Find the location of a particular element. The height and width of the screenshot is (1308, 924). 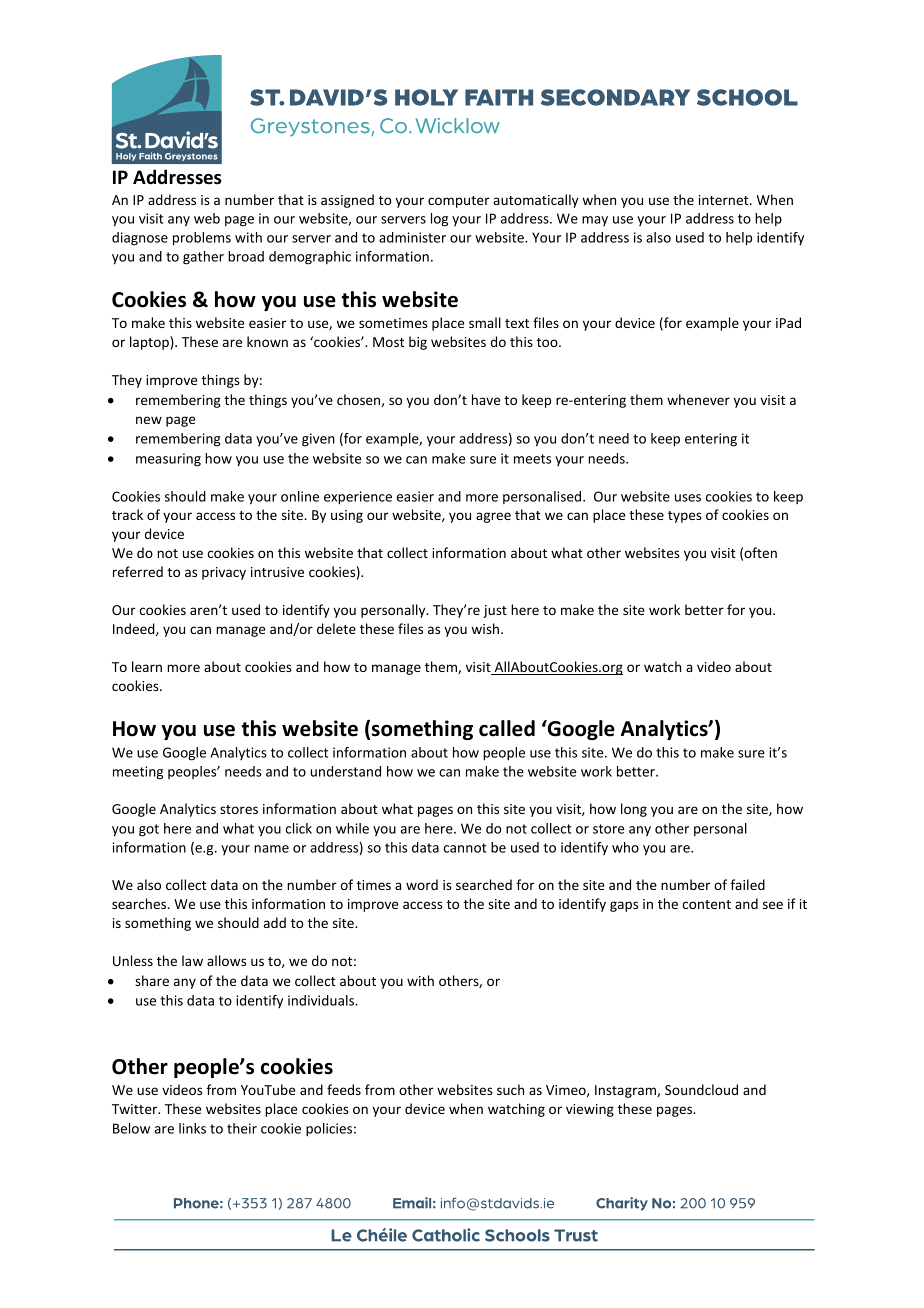

problems is located at coordinates (202, 239).
